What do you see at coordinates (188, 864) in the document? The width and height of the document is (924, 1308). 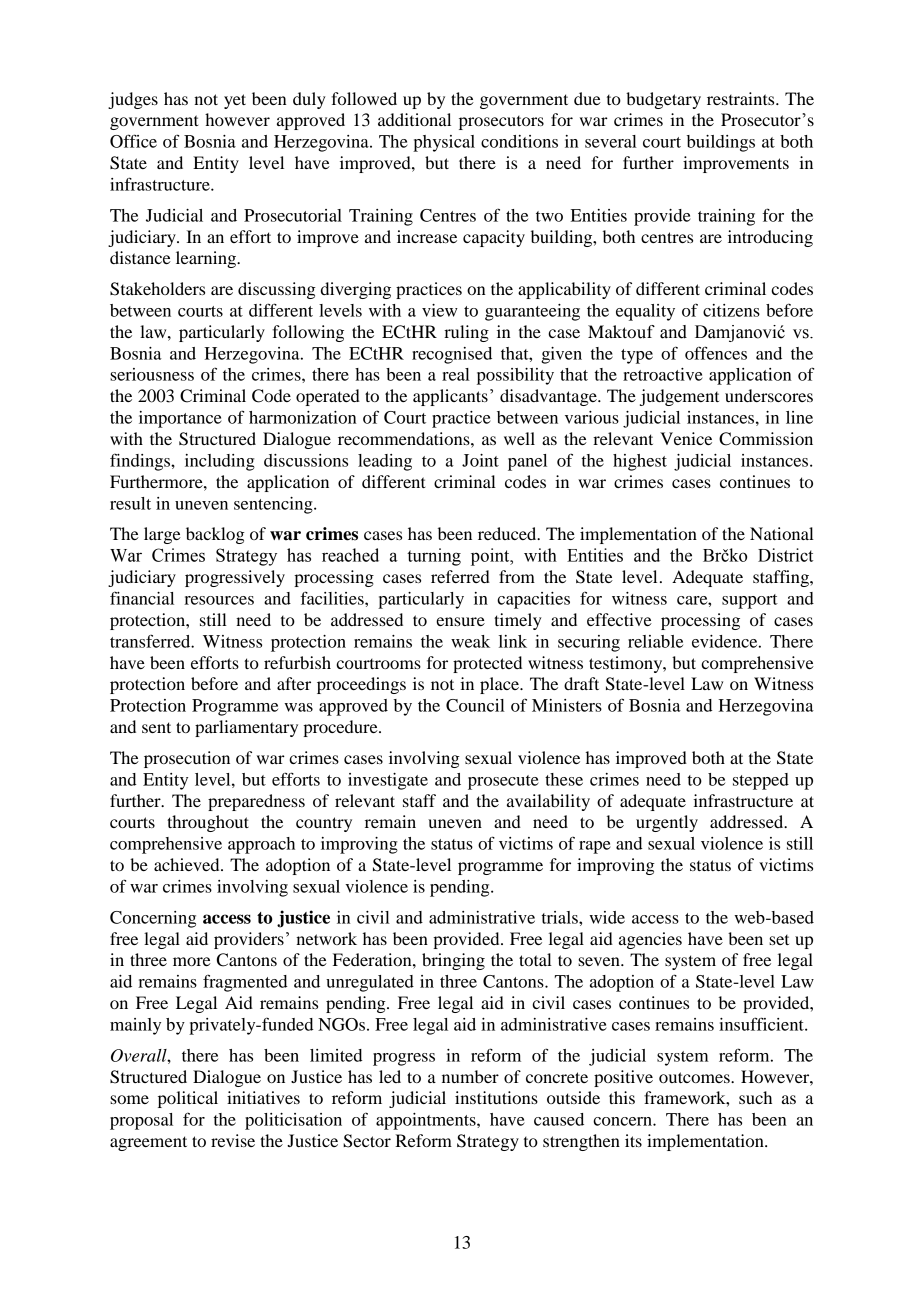 I see `achieved` at bounding box center [188, 864].
